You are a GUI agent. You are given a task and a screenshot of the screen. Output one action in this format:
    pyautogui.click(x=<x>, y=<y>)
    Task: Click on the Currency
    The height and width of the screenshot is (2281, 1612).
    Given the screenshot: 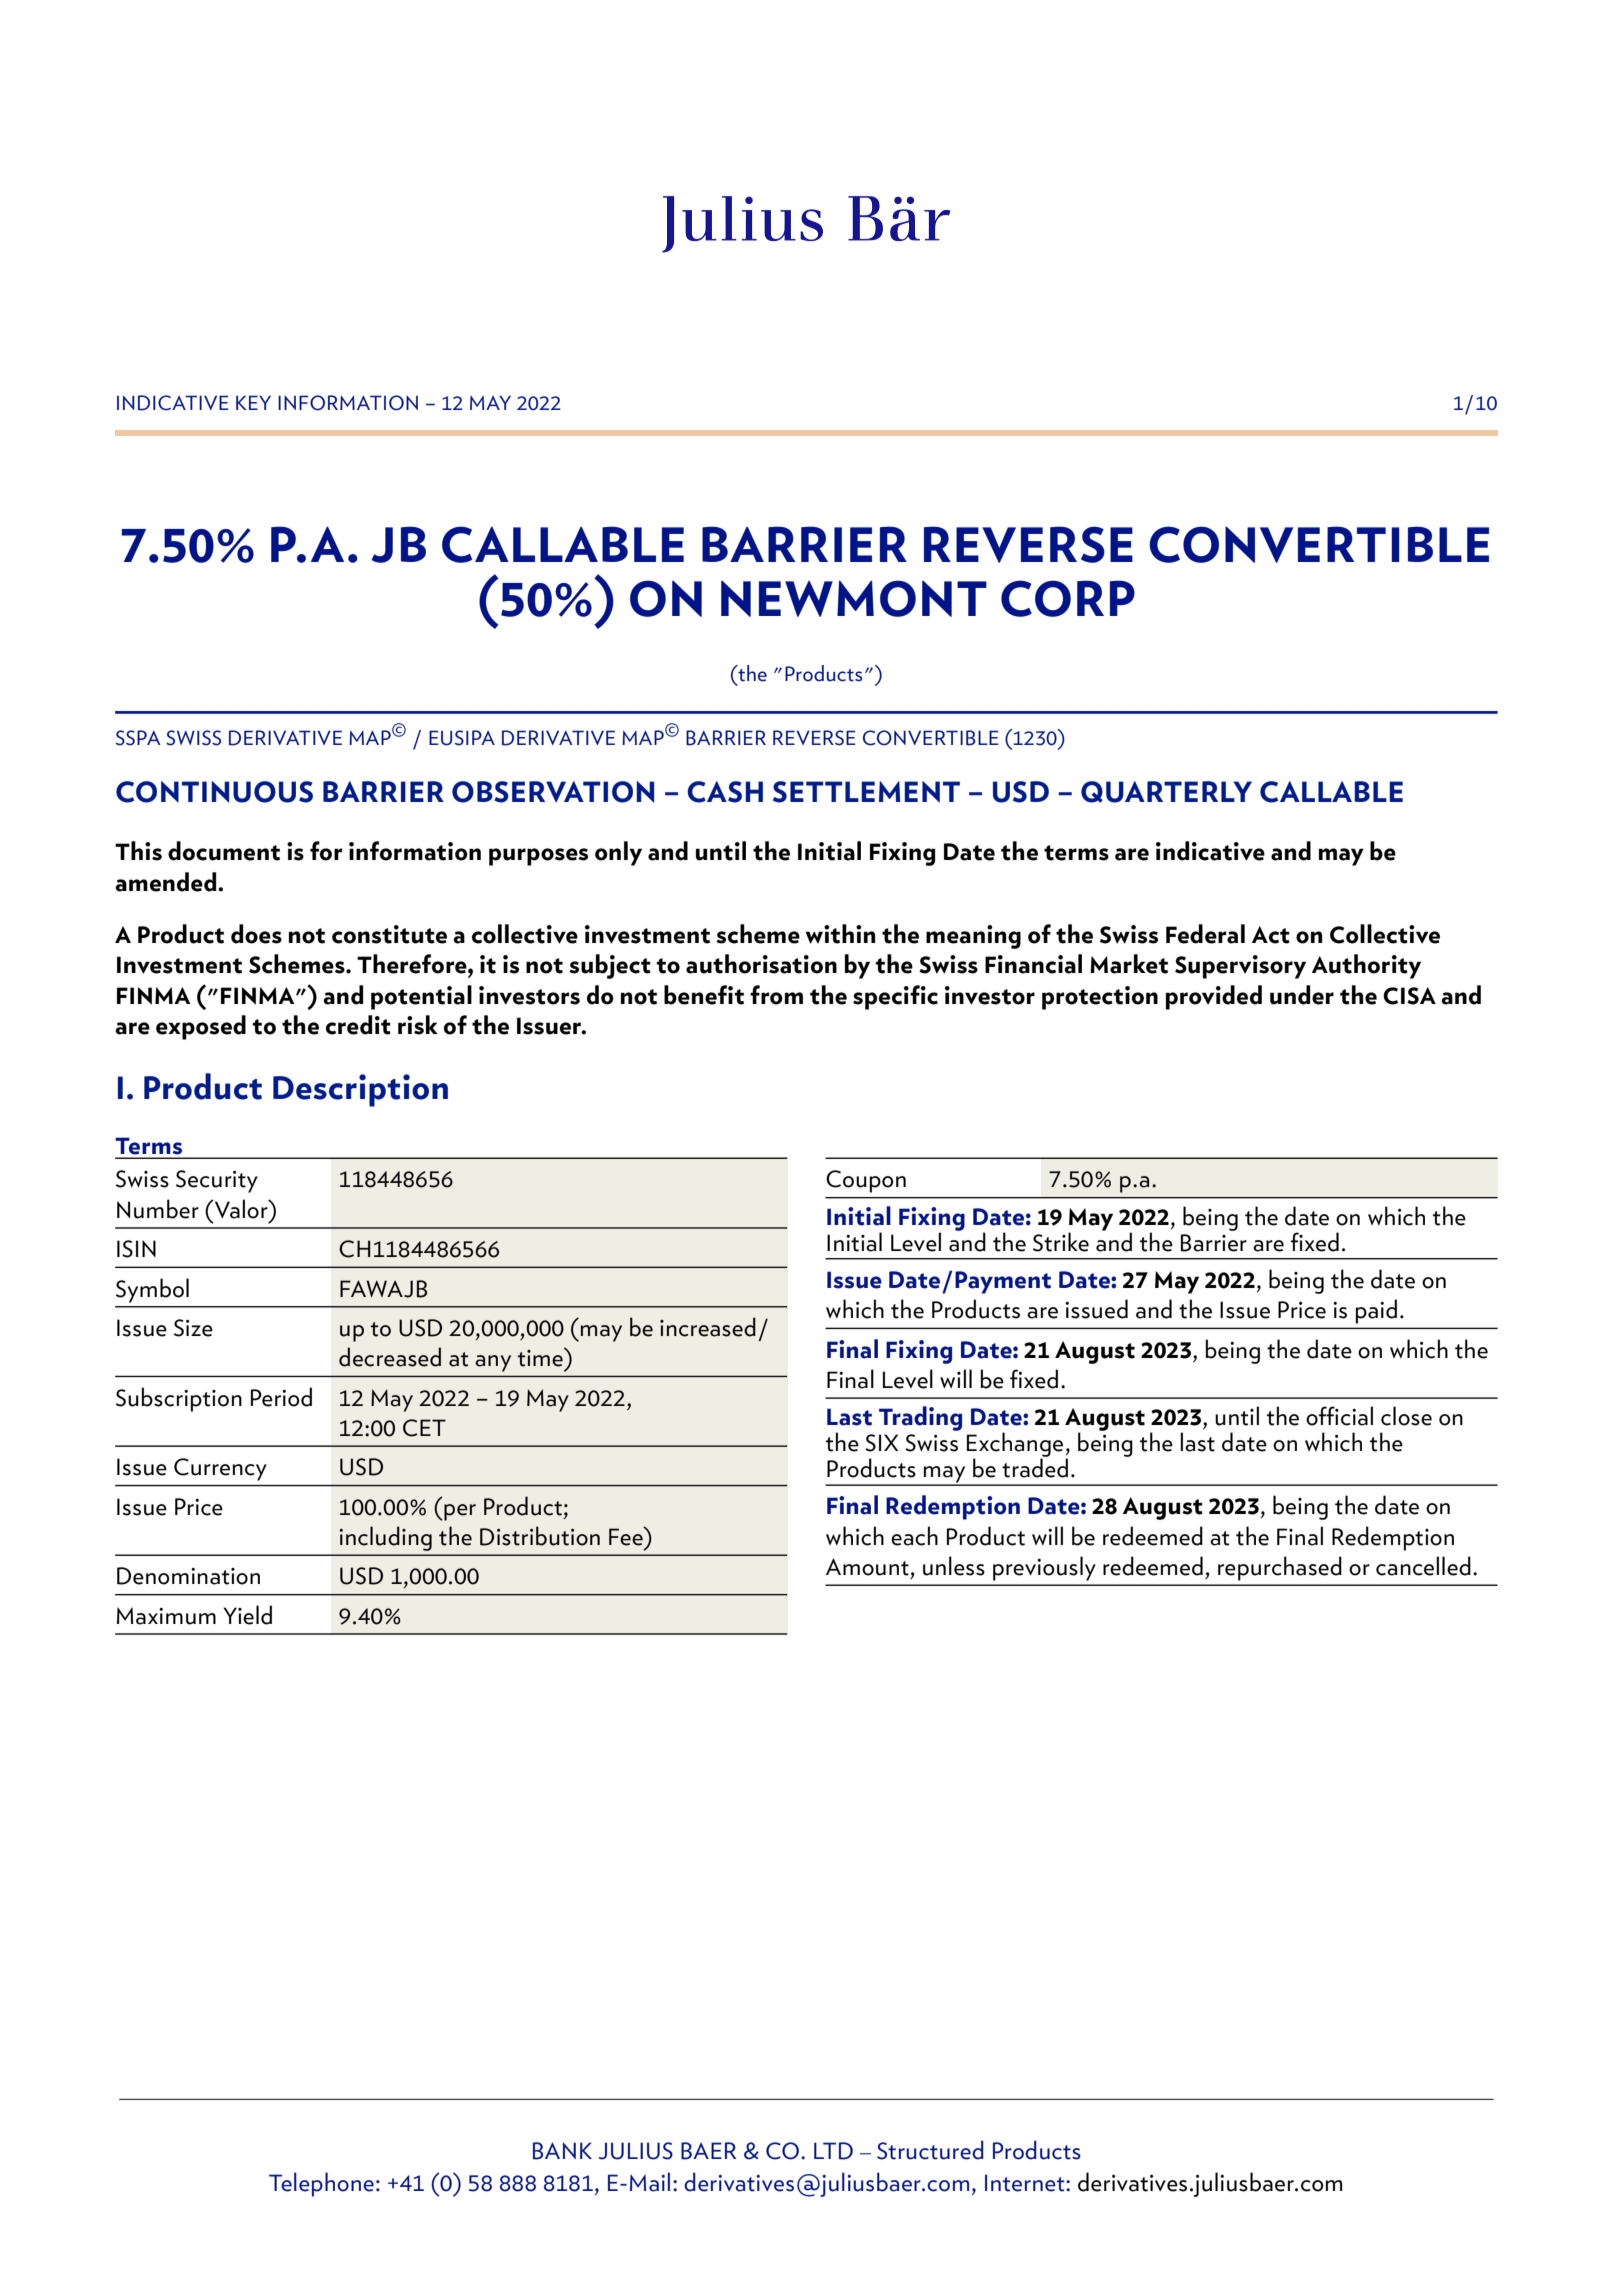 What is the action you would take?
    pyautogui.click(x=220, y=1469)
